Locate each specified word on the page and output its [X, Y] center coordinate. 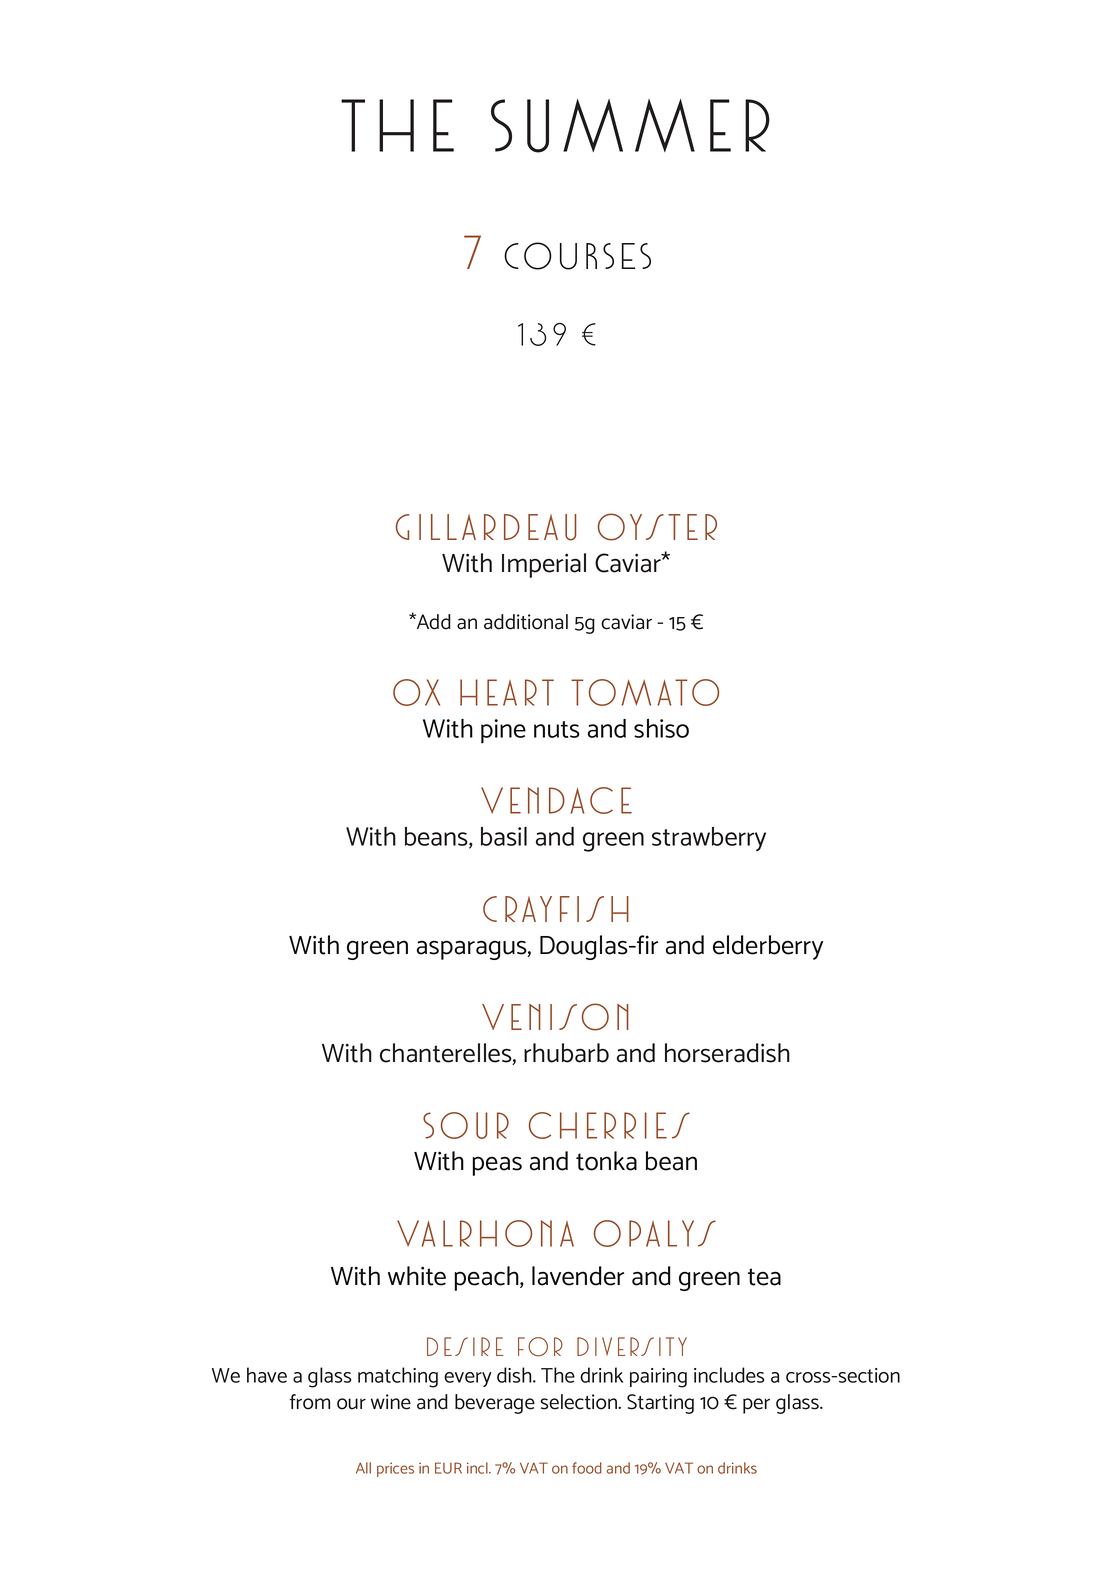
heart [507, 692]
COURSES [577, 256]
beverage [495, 1404]
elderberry [768, 947]
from [310, 1402]
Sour [466, 1125]
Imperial [544, 565]
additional [526, 622]
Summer [630, 126]
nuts [557, 729]
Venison [555, 1017]
